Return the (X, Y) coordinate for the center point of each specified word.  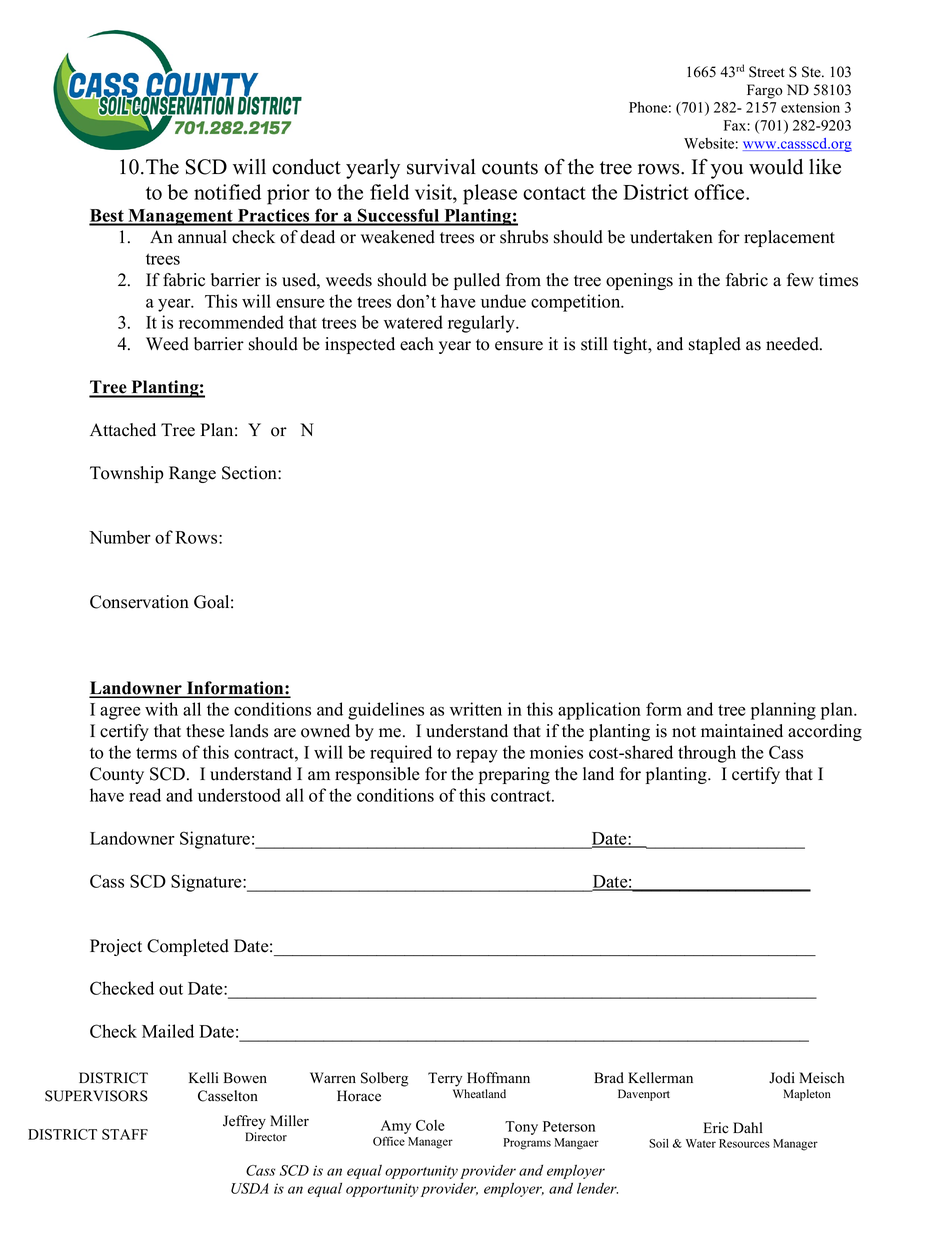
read (145, 795)
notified (227, 192)
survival (441, 167)
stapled (715, 345)
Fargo (765, 91)
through (707, 754)
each (417, 344)
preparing (514, 775)
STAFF (125, 1134)
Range (192, 474)
